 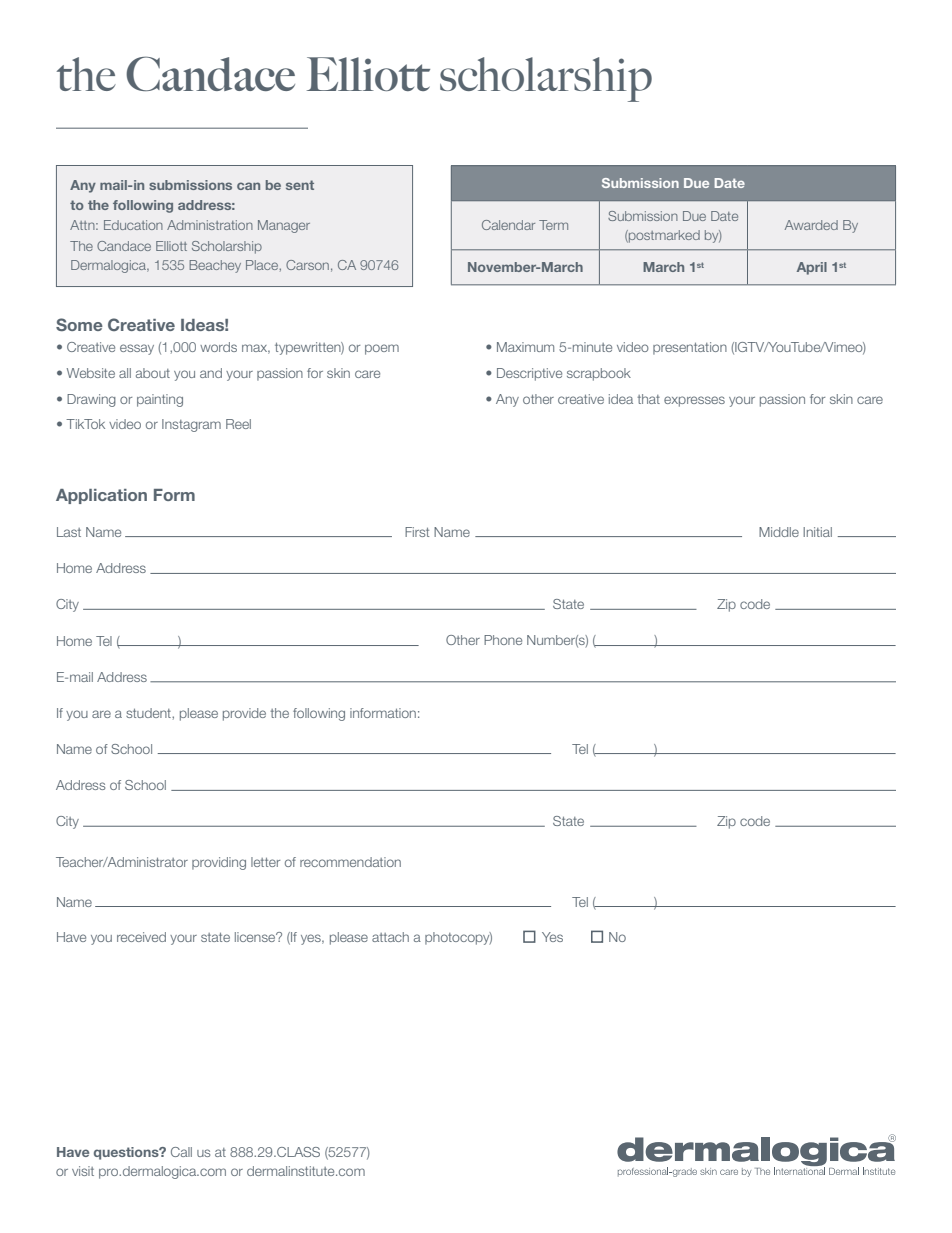 What do you see at coordinates (181, 1152) in the screenshot?
I see `Call` at bounding box center [181, 1152].
